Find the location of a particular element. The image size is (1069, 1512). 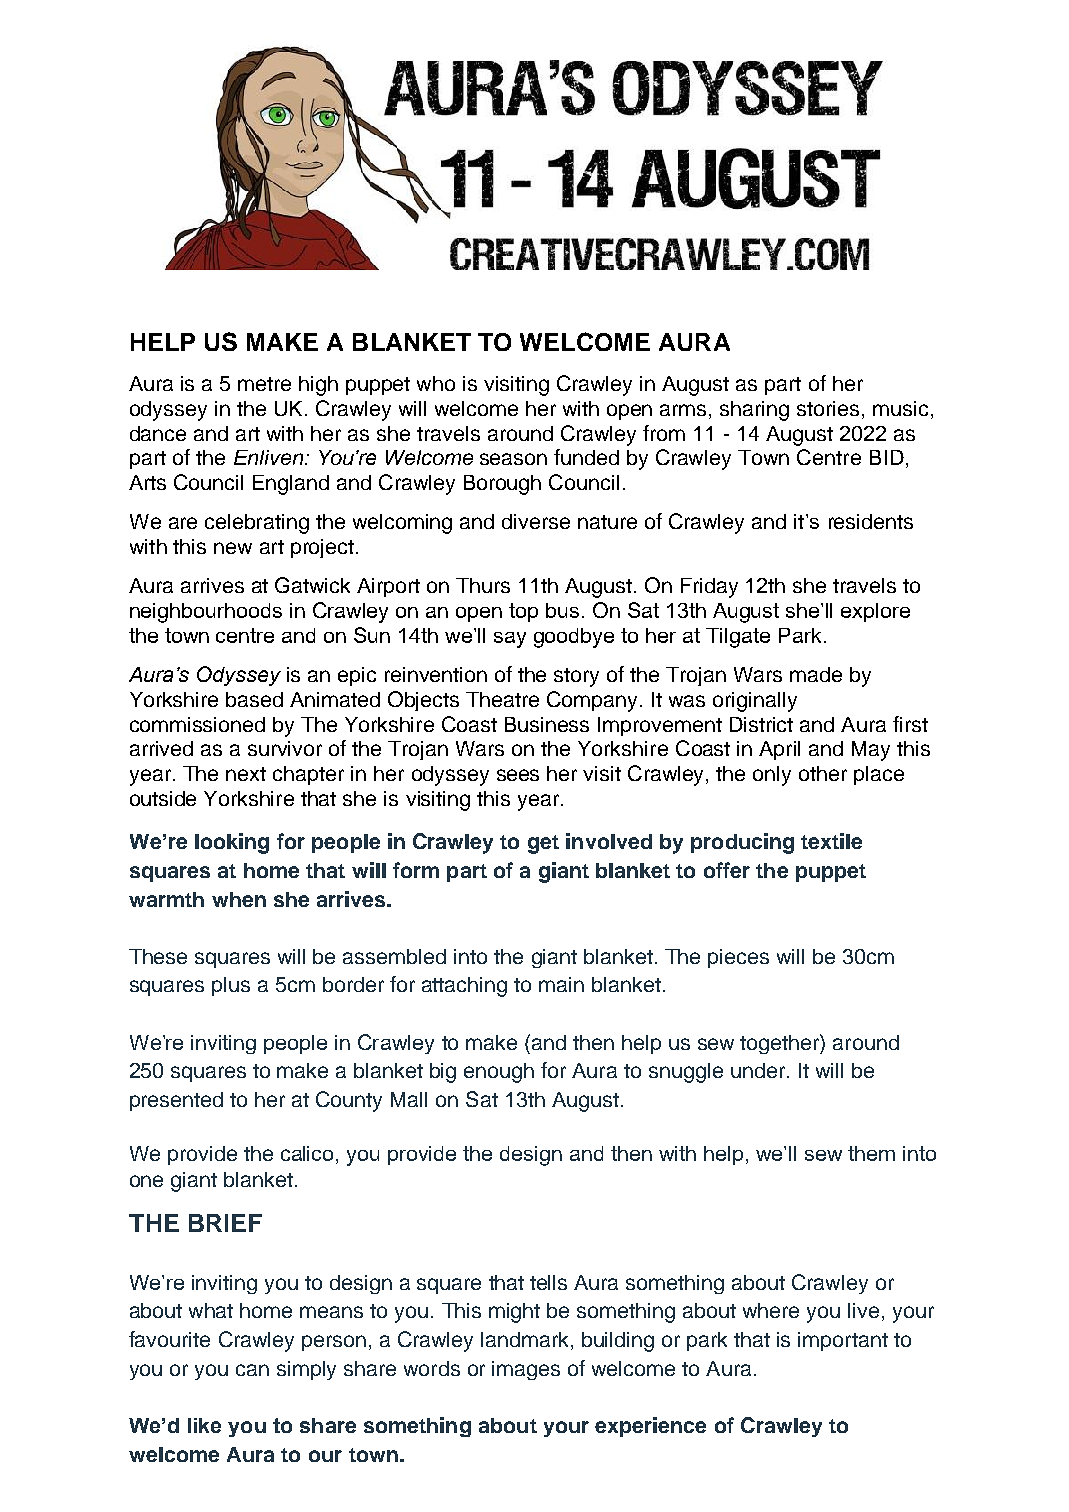

images is located at coordinates (526, 1370).
